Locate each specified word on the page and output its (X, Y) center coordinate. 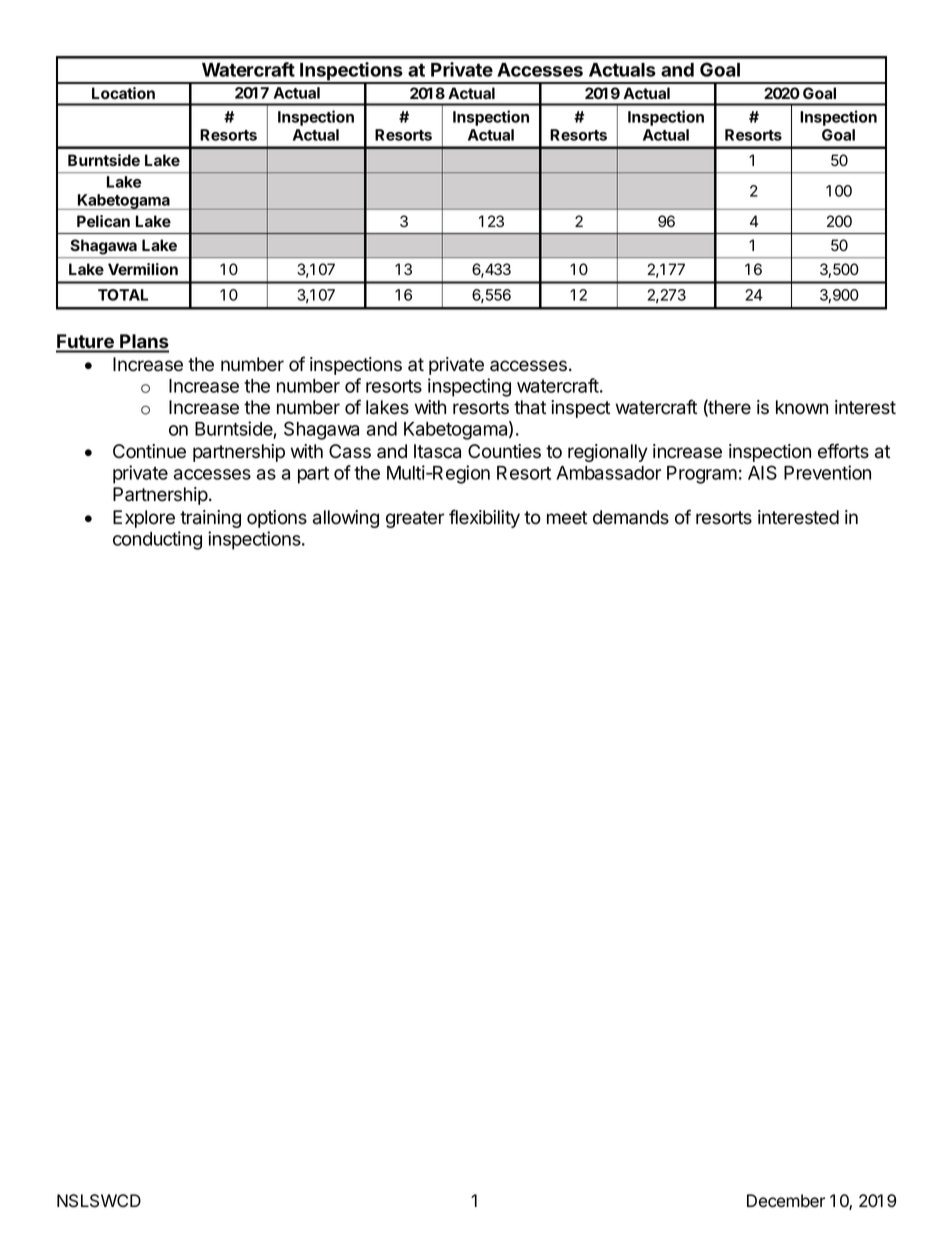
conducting (157, 540)
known (802, 407)
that (530, 407)
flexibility (484, 518)
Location (123, 93)
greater (415, 519)
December (786, 1201)
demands (631, 517)
